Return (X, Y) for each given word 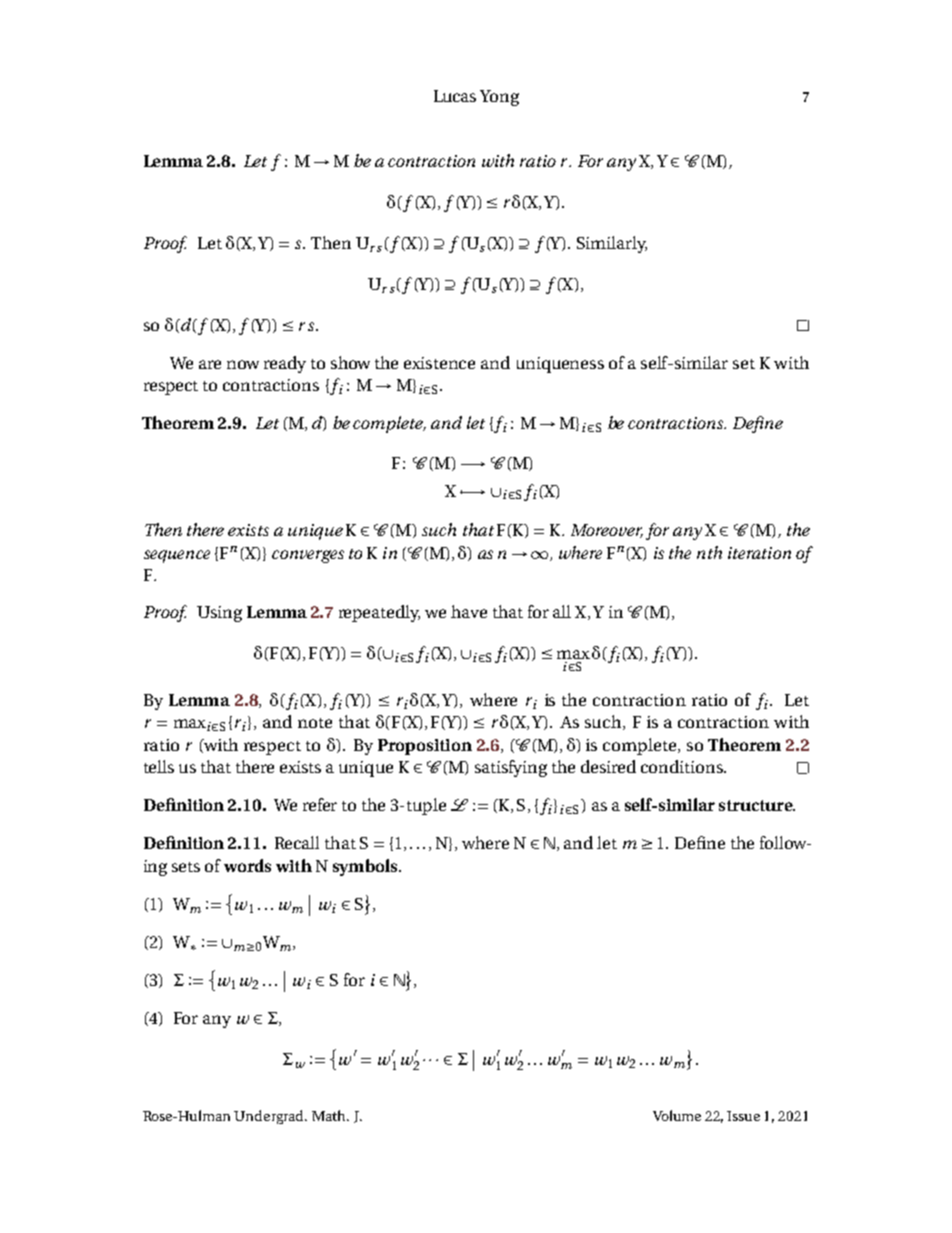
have (469, 611)
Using (219, 614)
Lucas (455, 96)
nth (709, 552)
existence (439, 363)
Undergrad (270, 1117)
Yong (499, 98)
